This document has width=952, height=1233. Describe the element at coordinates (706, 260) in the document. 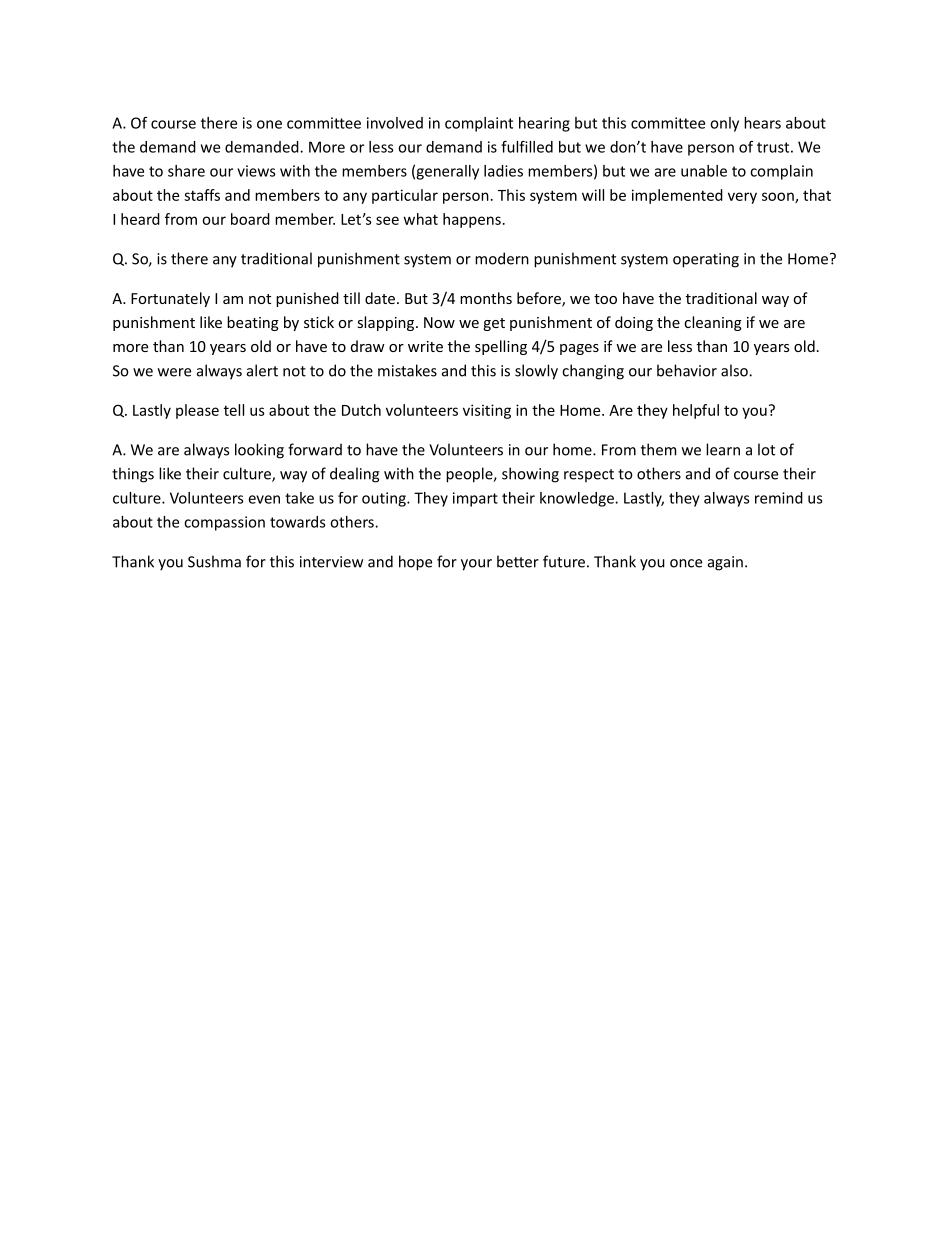

I see `operating` at that location.
